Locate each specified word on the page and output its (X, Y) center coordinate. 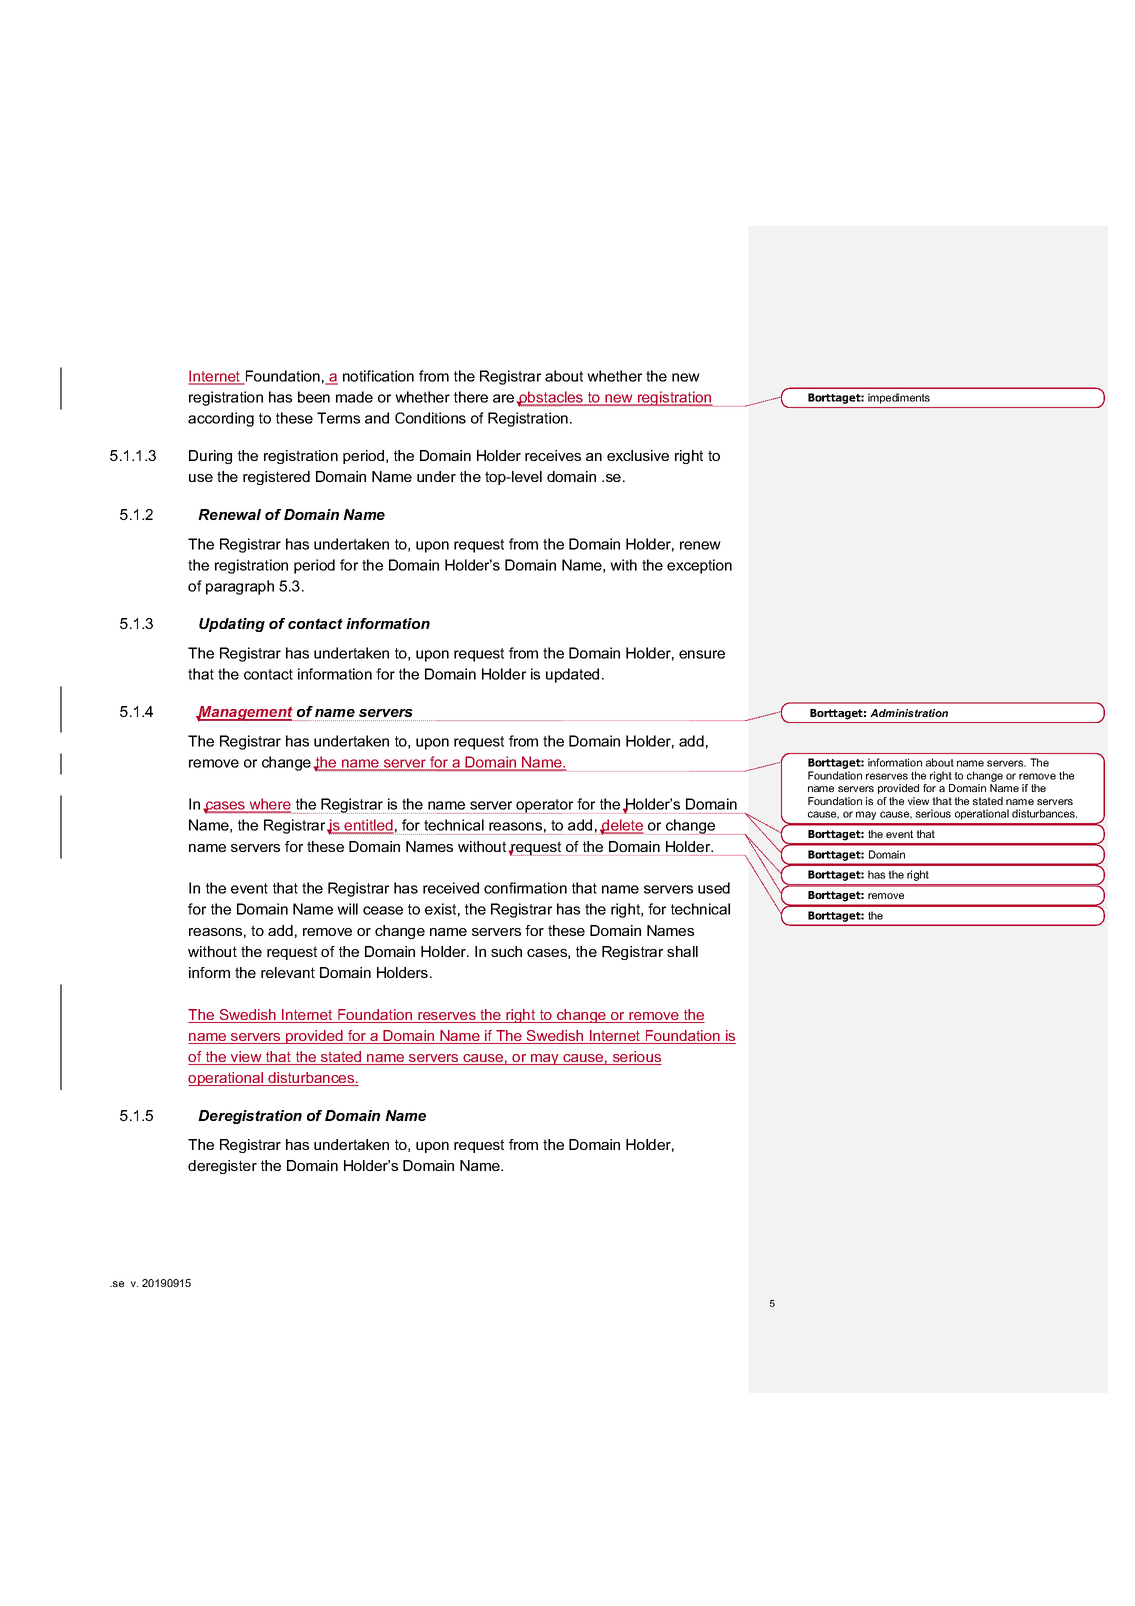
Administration (909, 713)
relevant (288, 972)
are (503, 398)
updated (572, 675)
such (506, 951)
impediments (899, 398)
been (314, 397)
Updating (232, 625)
